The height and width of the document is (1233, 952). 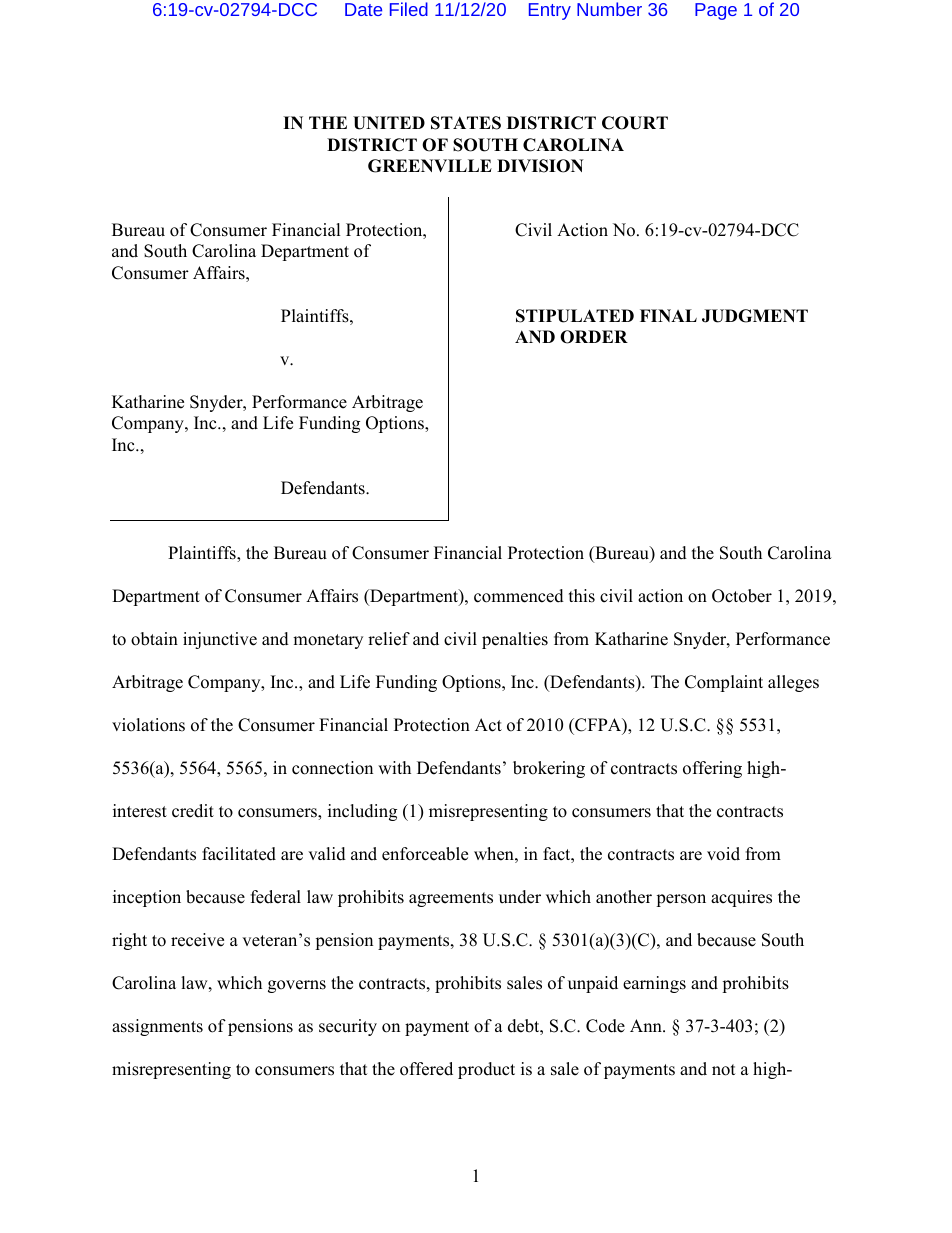 I want to click on assignments, so click(x=157, y=1027).
